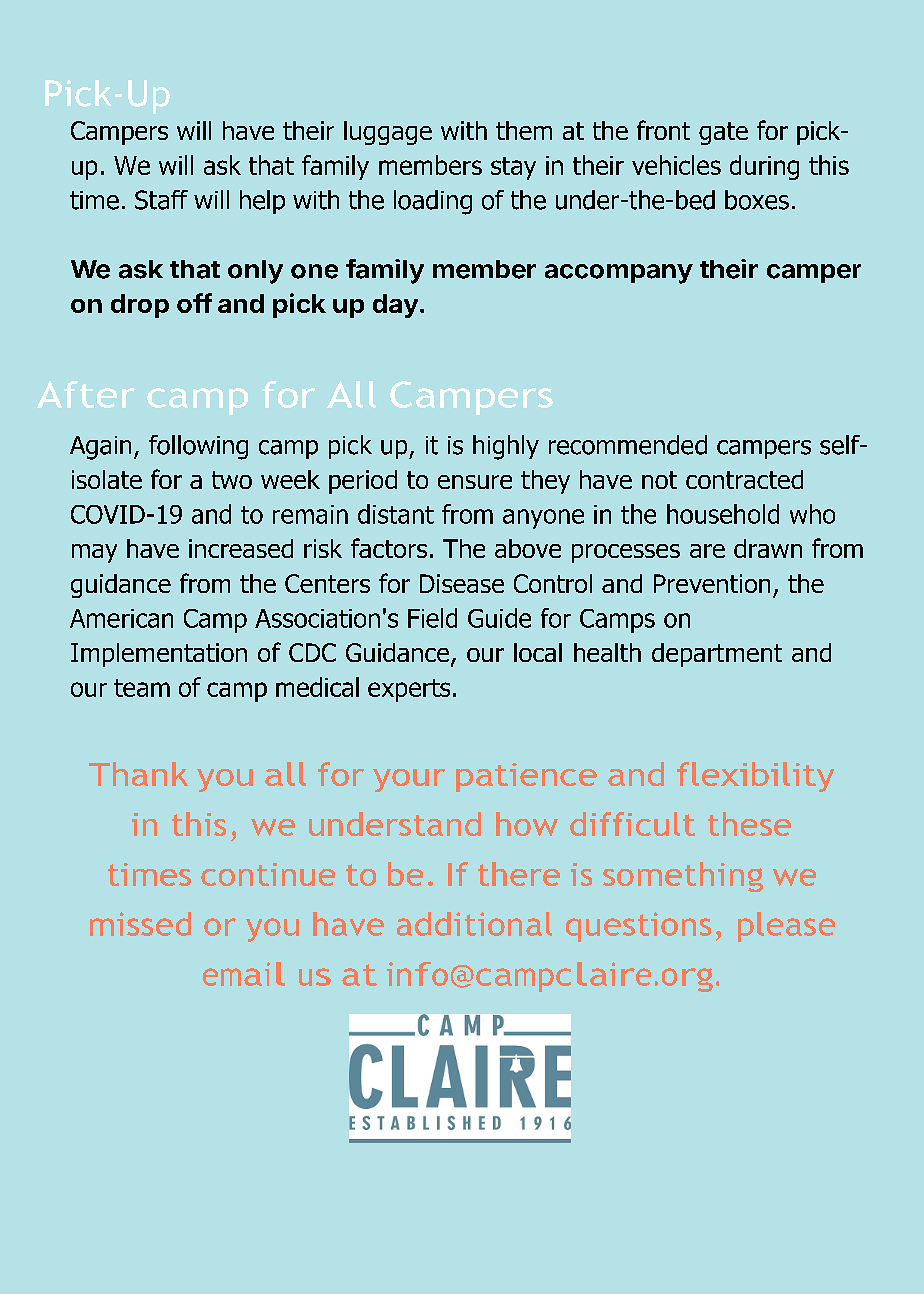 The width and height of the document is (924, 1294). I want to click on please, so click(786, 927).
